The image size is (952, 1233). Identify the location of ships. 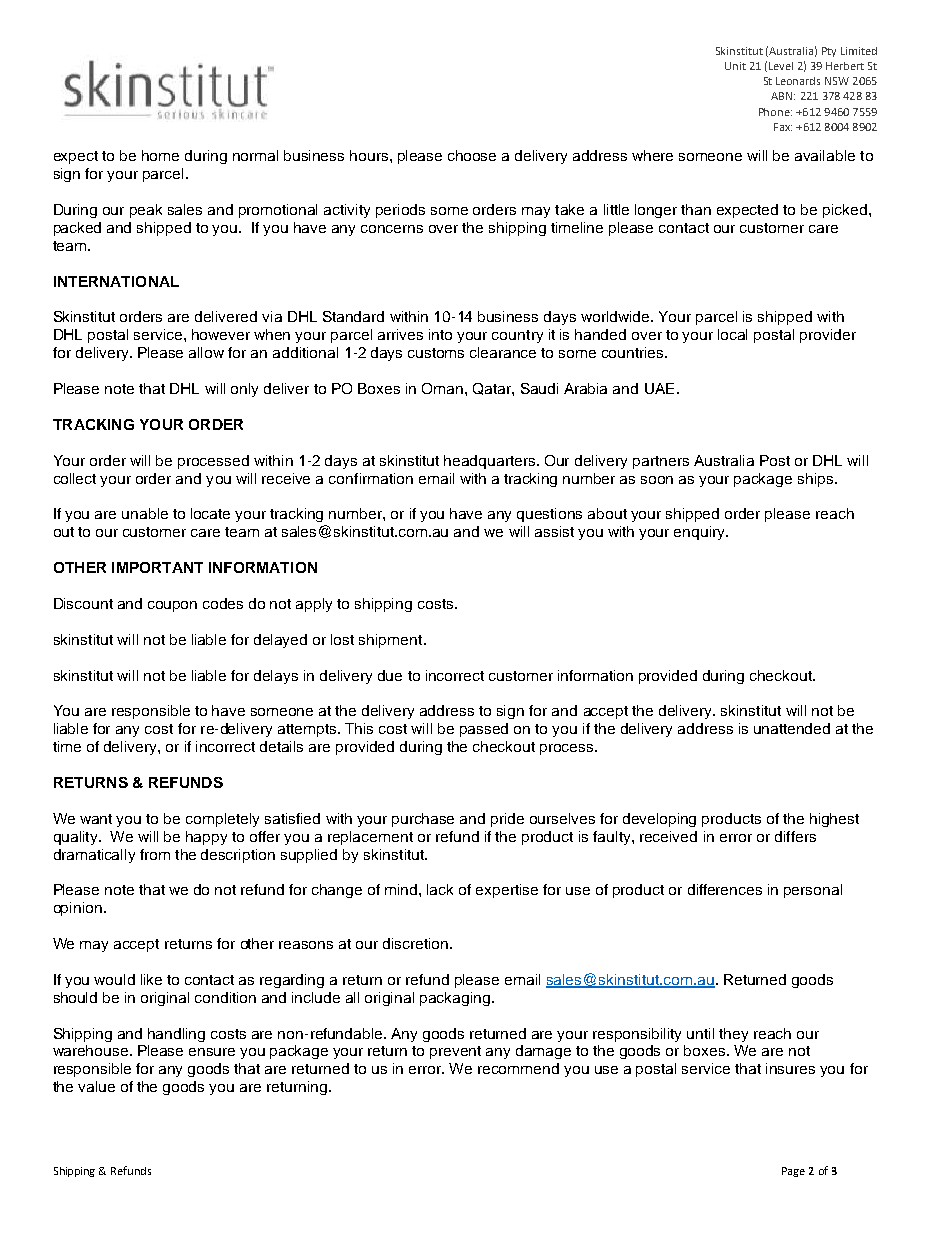
(817, 480).
